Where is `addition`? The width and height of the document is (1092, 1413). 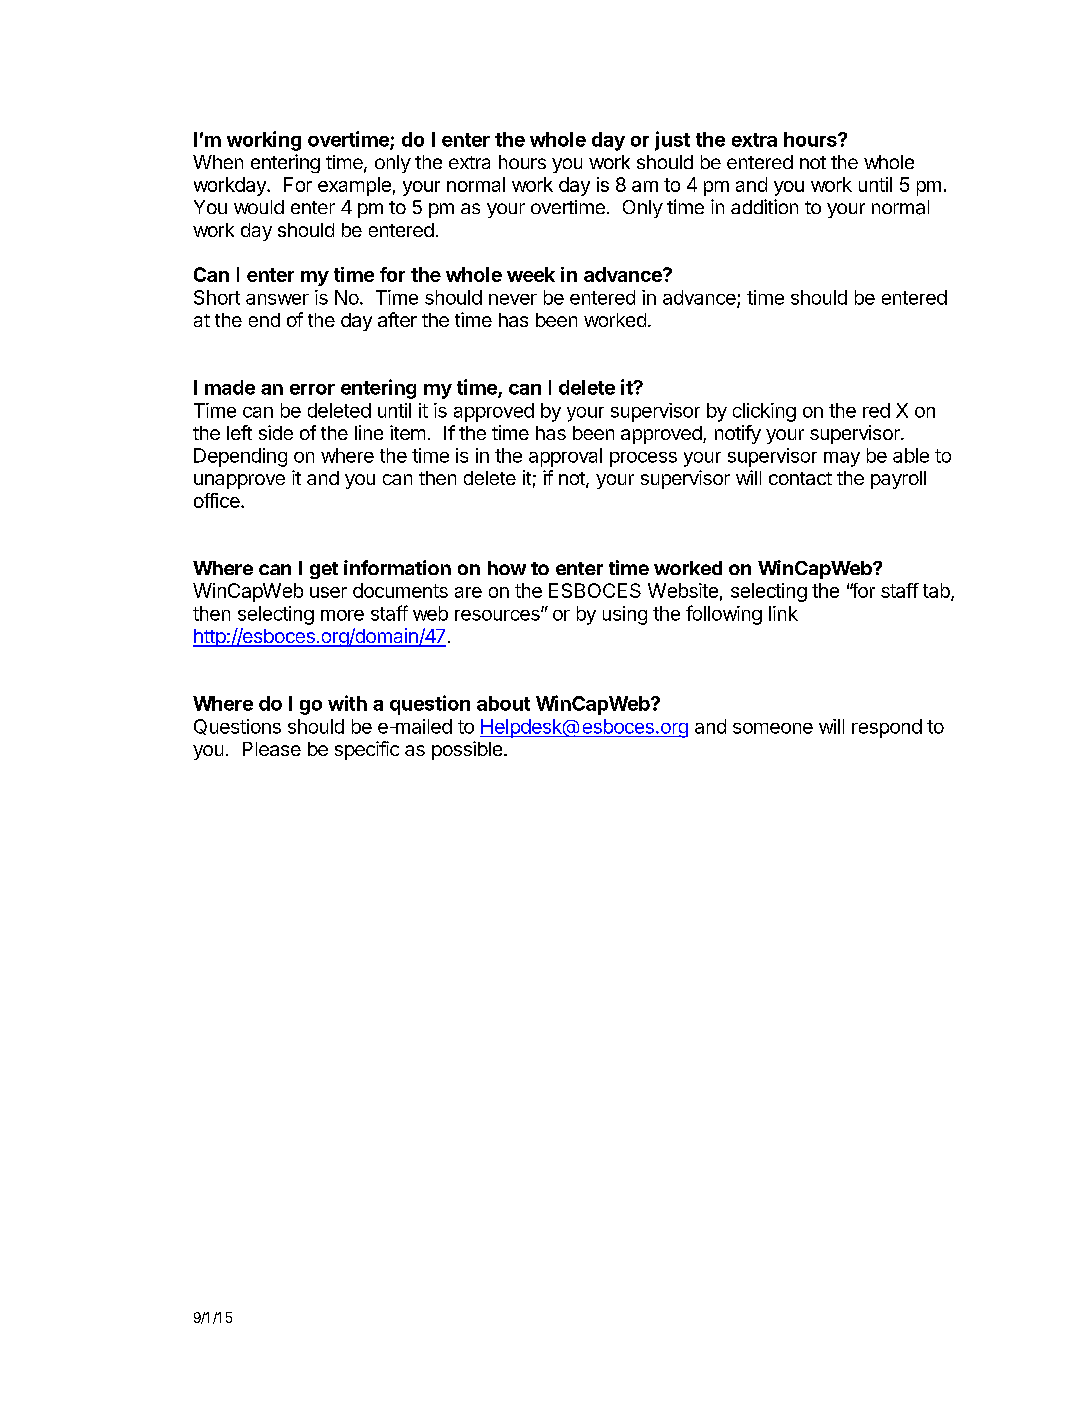 addition is located at coordinates (764, 206).
